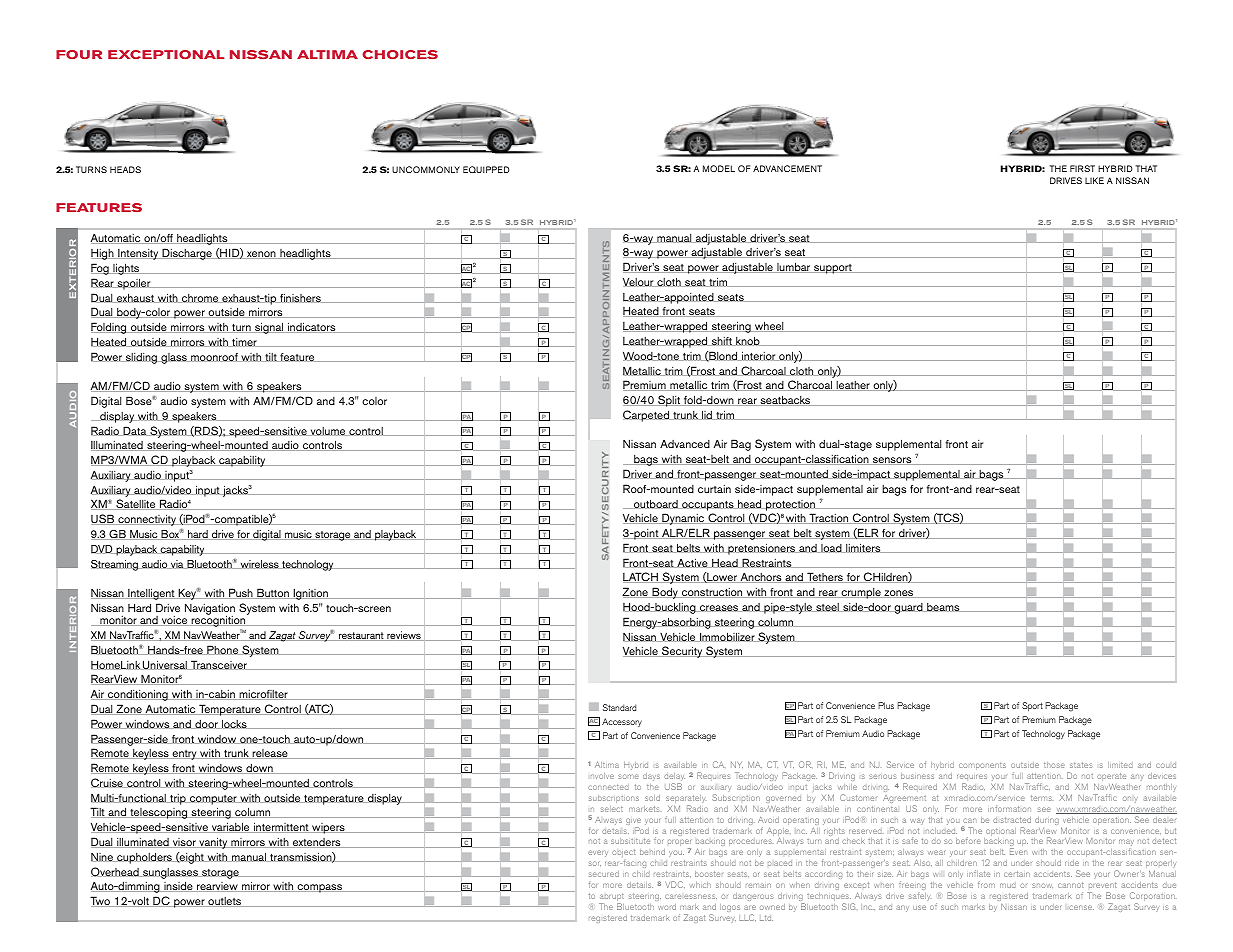 Image resolution: width=1233 pixels, height=952 pixels. I want to click on first, so click(1082, 168).
